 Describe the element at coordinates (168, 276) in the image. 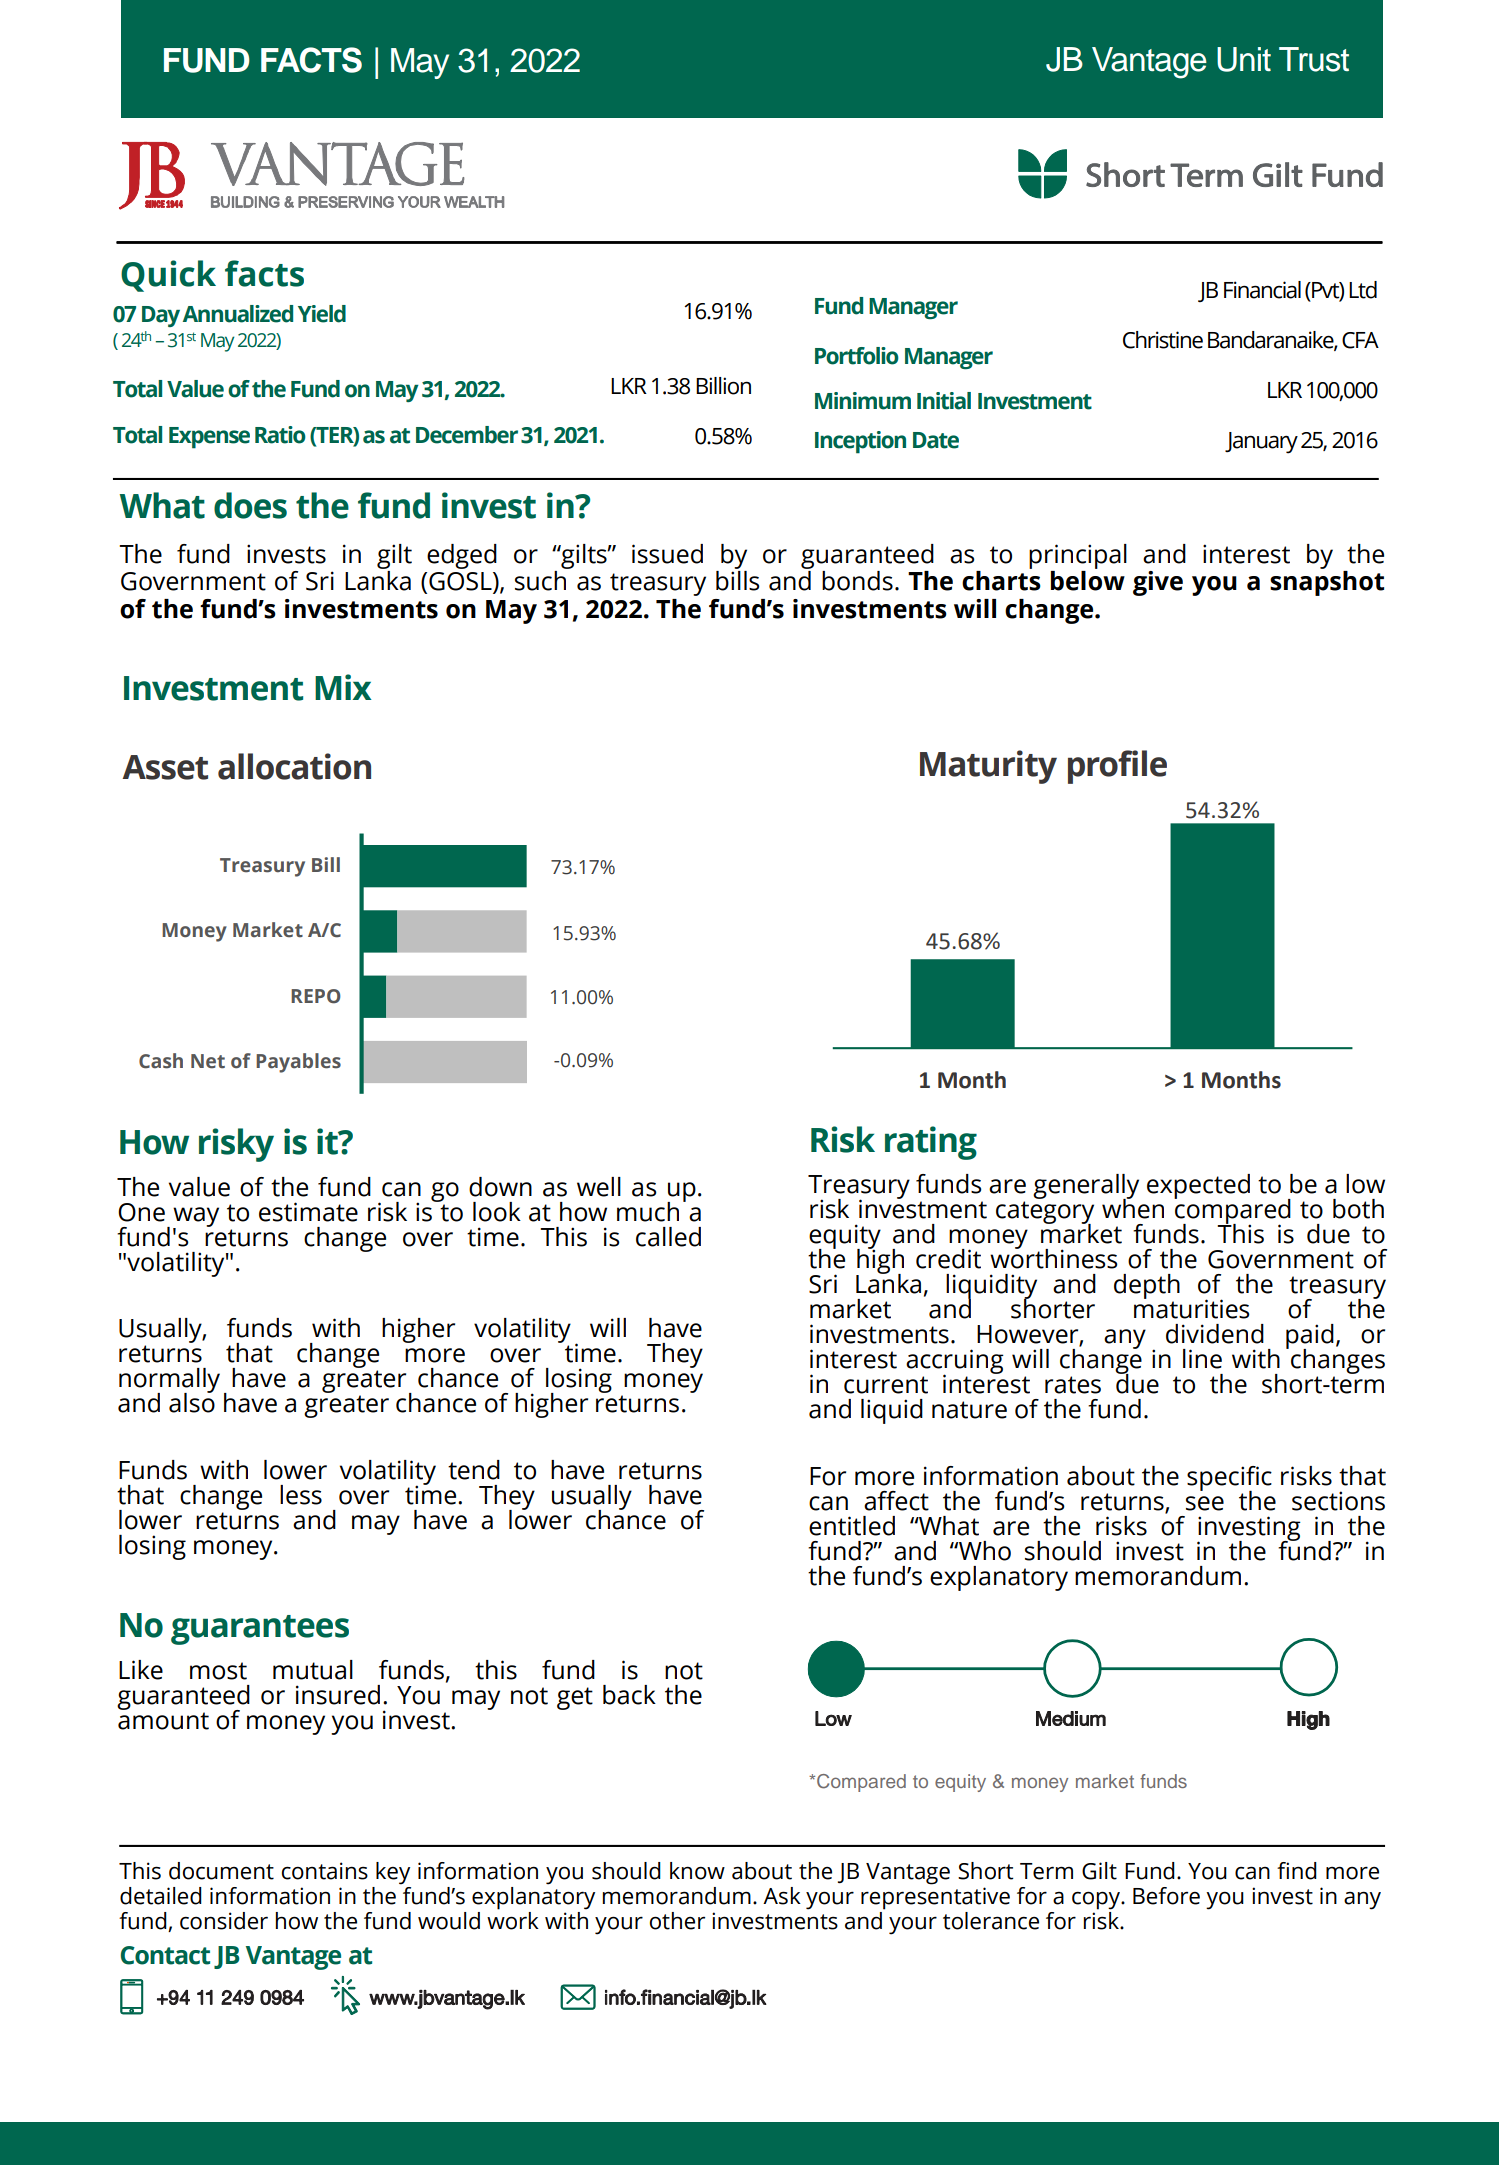

I see `Quick` at that location.
